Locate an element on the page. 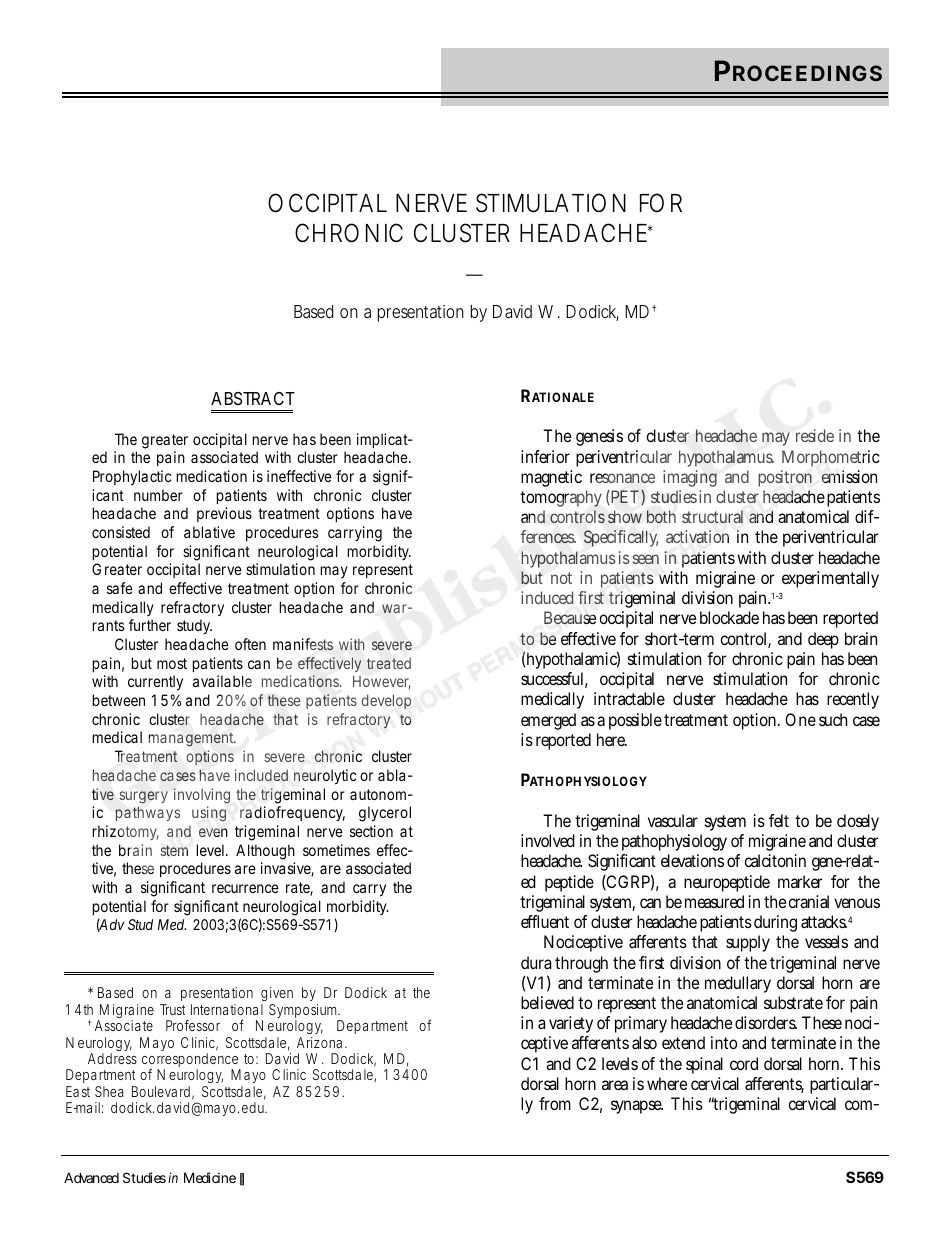 The image size is (952, 1233). during is located at coordinates (775, 923).
